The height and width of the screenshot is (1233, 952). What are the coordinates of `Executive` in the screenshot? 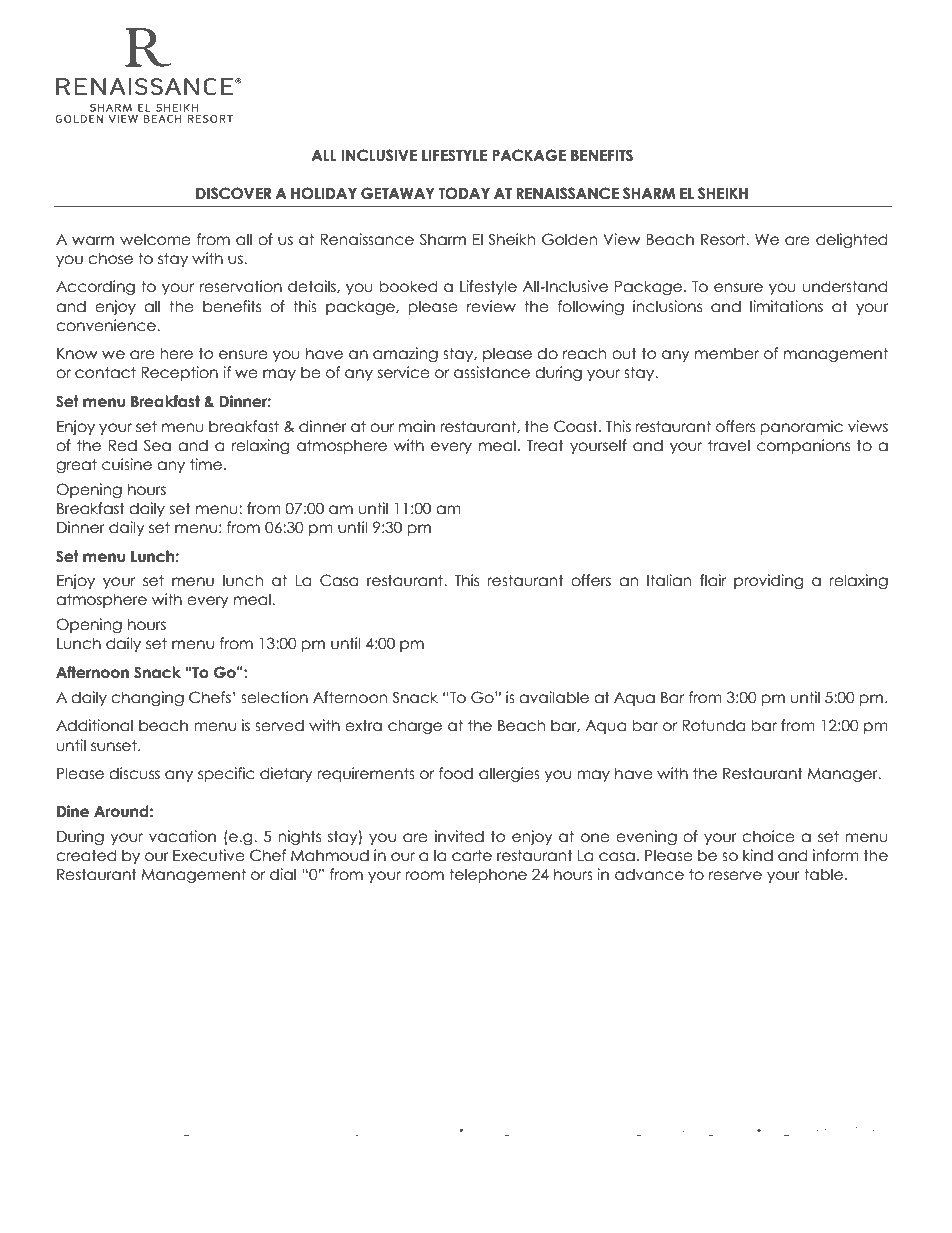 It's located at (209, 855).
